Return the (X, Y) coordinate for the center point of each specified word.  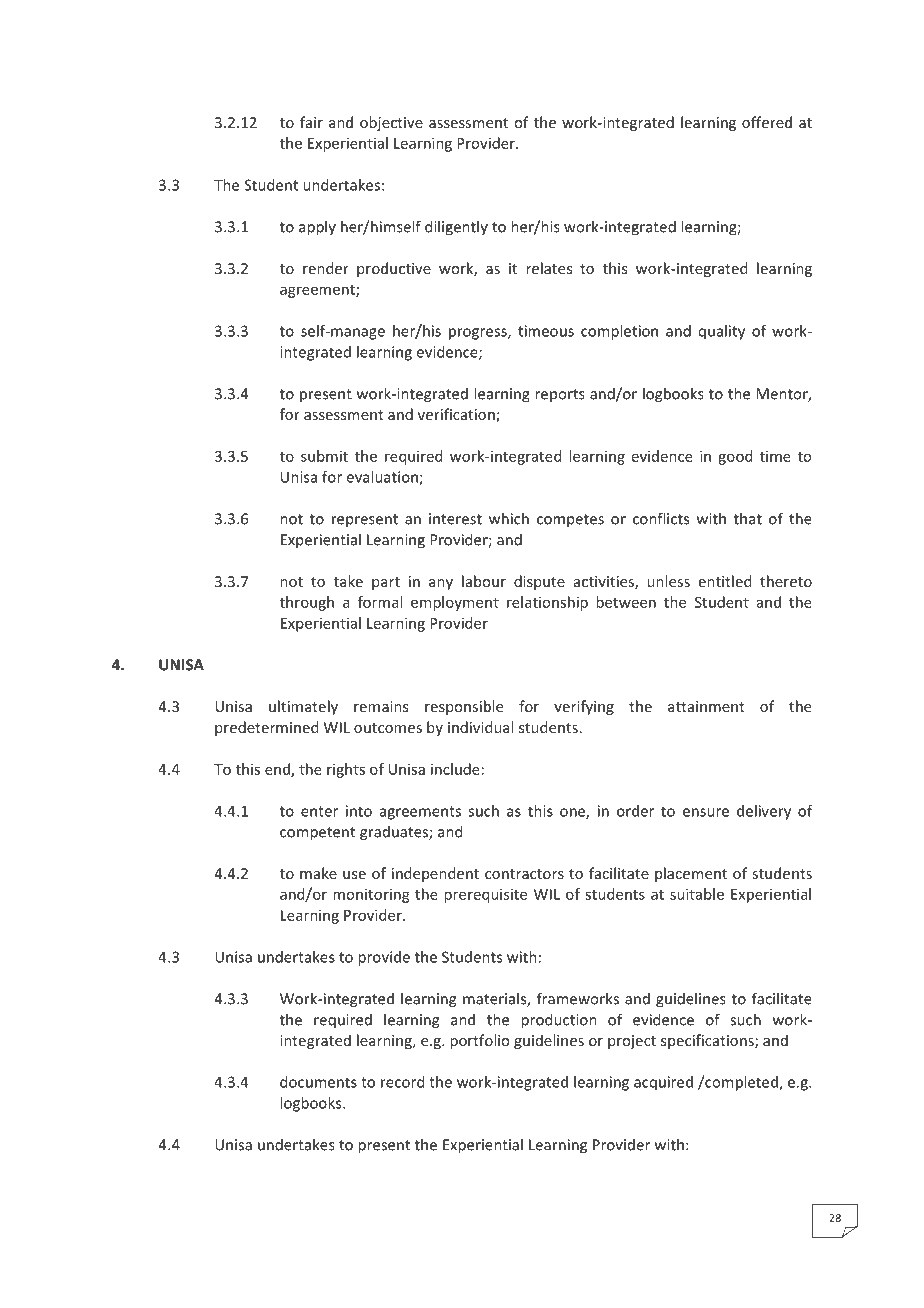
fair (311, 122)
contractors (524, 874)
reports (560, 395)
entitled (725, 581)
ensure (706, 812)
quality (722, 332)
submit (324, 456)
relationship (547, 603)
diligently (456, 228)
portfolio (479, 1041)
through (307, 603)
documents (318, 1082)
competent (317, 834)
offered (767, 122)
